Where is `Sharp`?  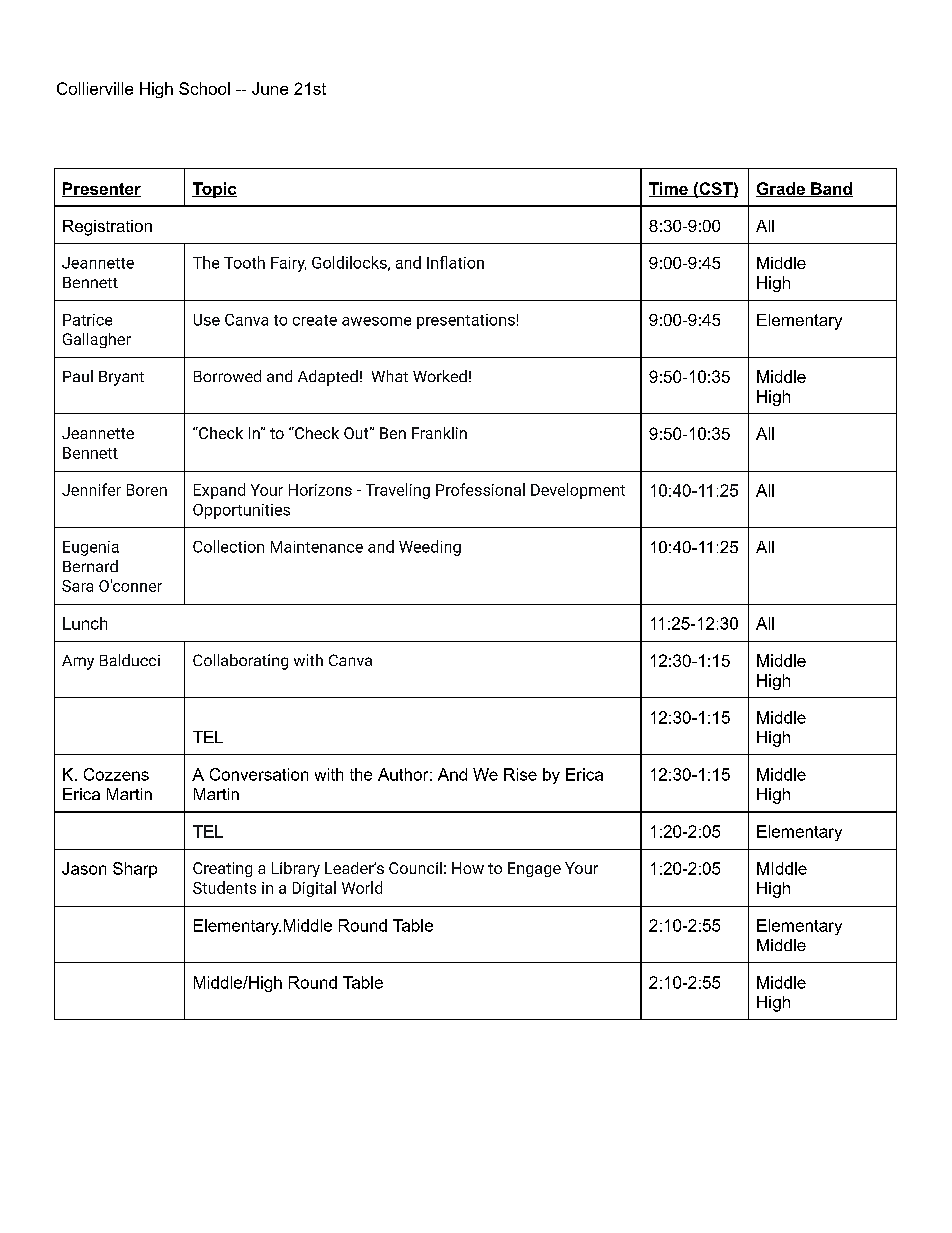 Sharp is located at coordinates (135, 870).
